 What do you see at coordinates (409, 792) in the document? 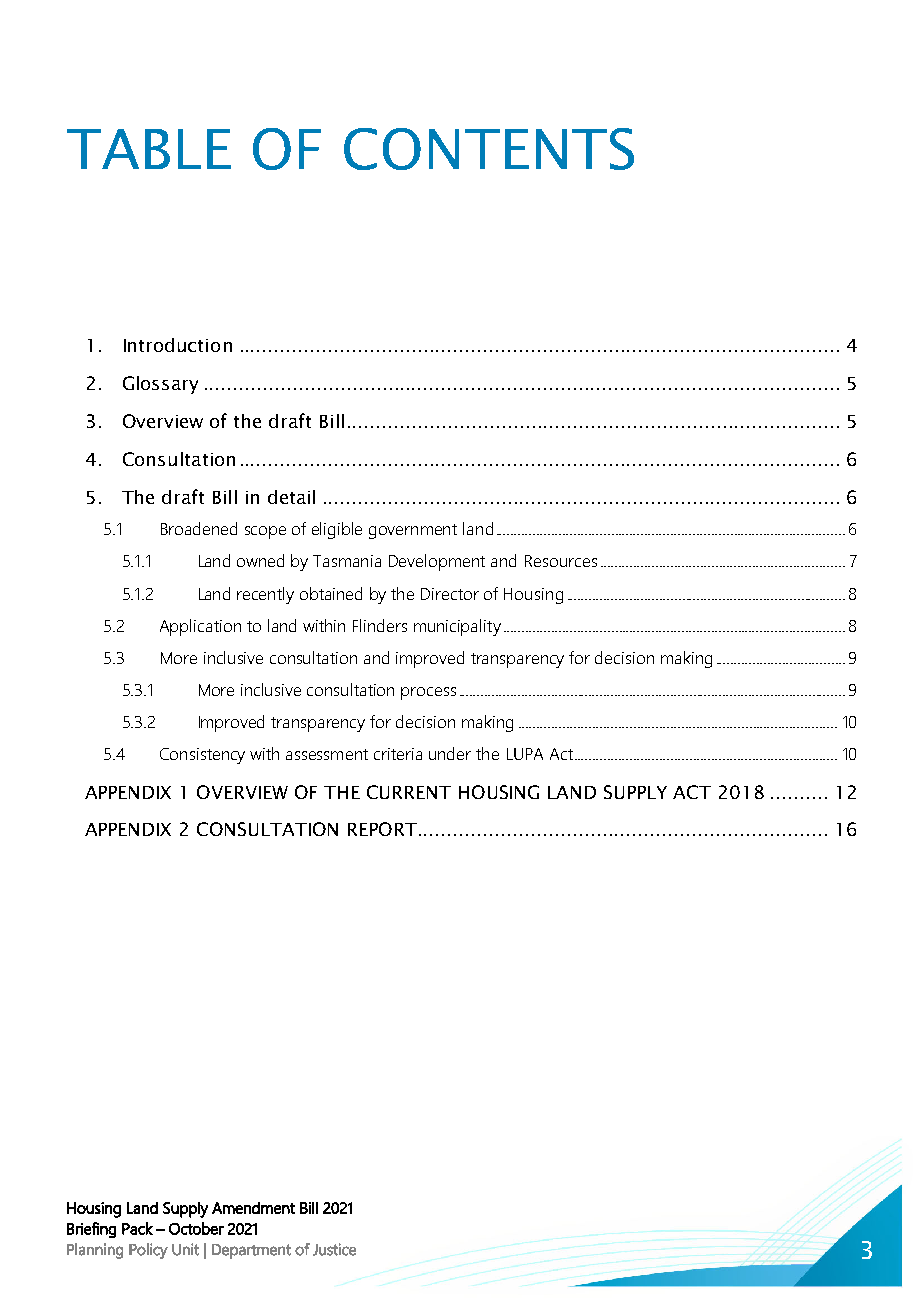
I see `CURRENT` at bounding box center [409, 792].
